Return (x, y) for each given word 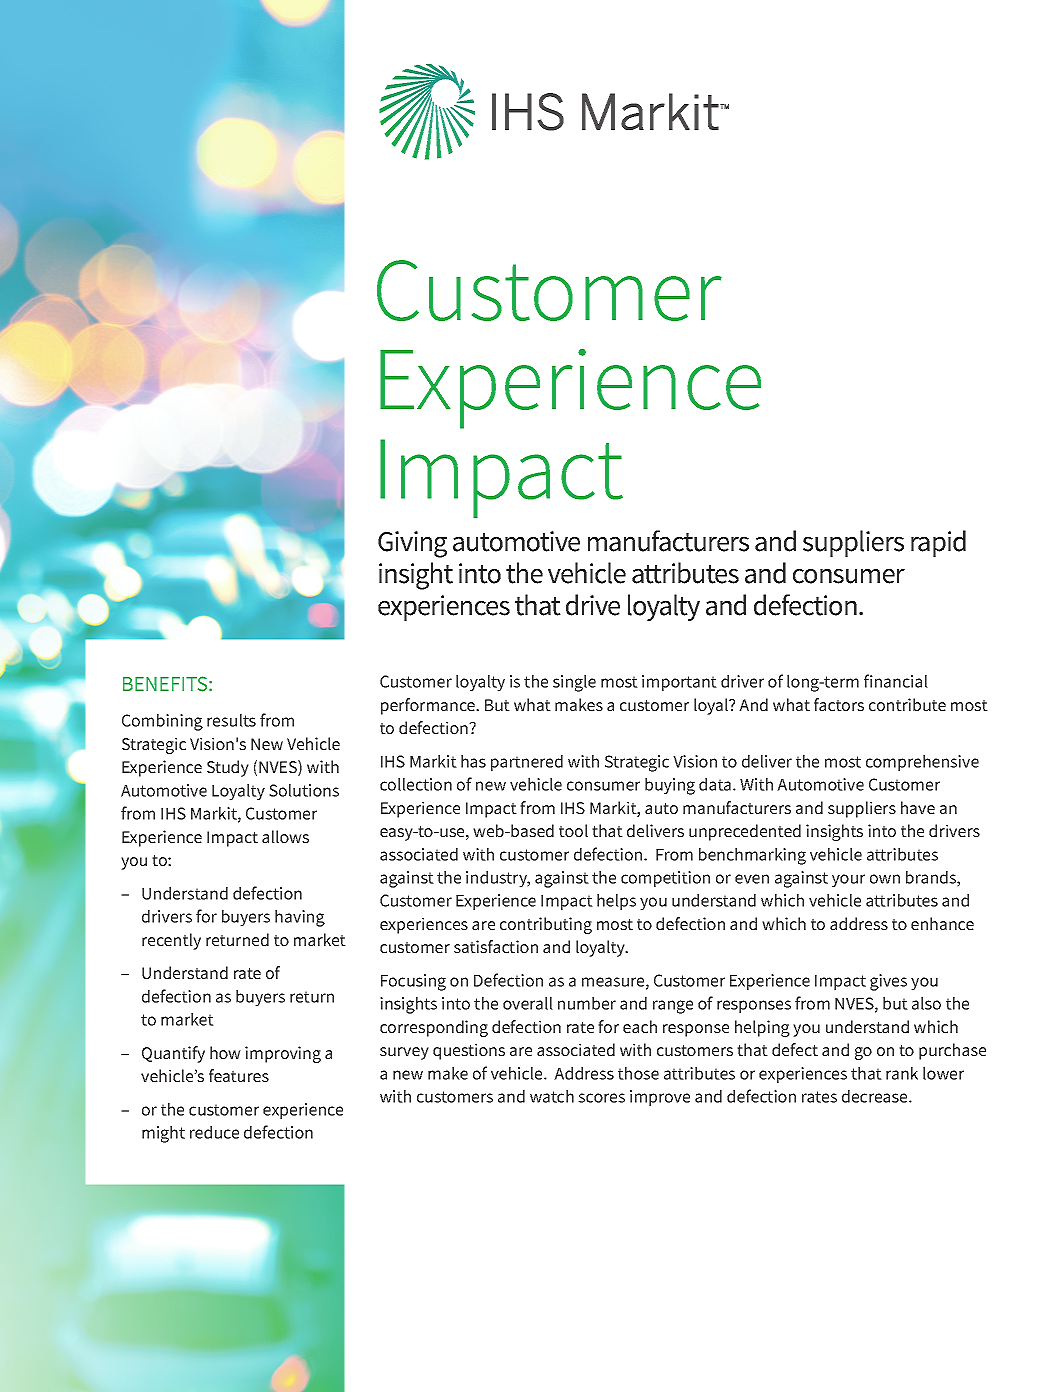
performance (429, 706)
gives (888, 982)
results (231, 720)
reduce (214, 1132)
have (918, 807)
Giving (412, 544)
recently (171, 941)
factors (839, 704)
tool (573, 830)
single (574, 683)
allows (285, 836)
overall (528, 1003)
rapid (938, 543)
